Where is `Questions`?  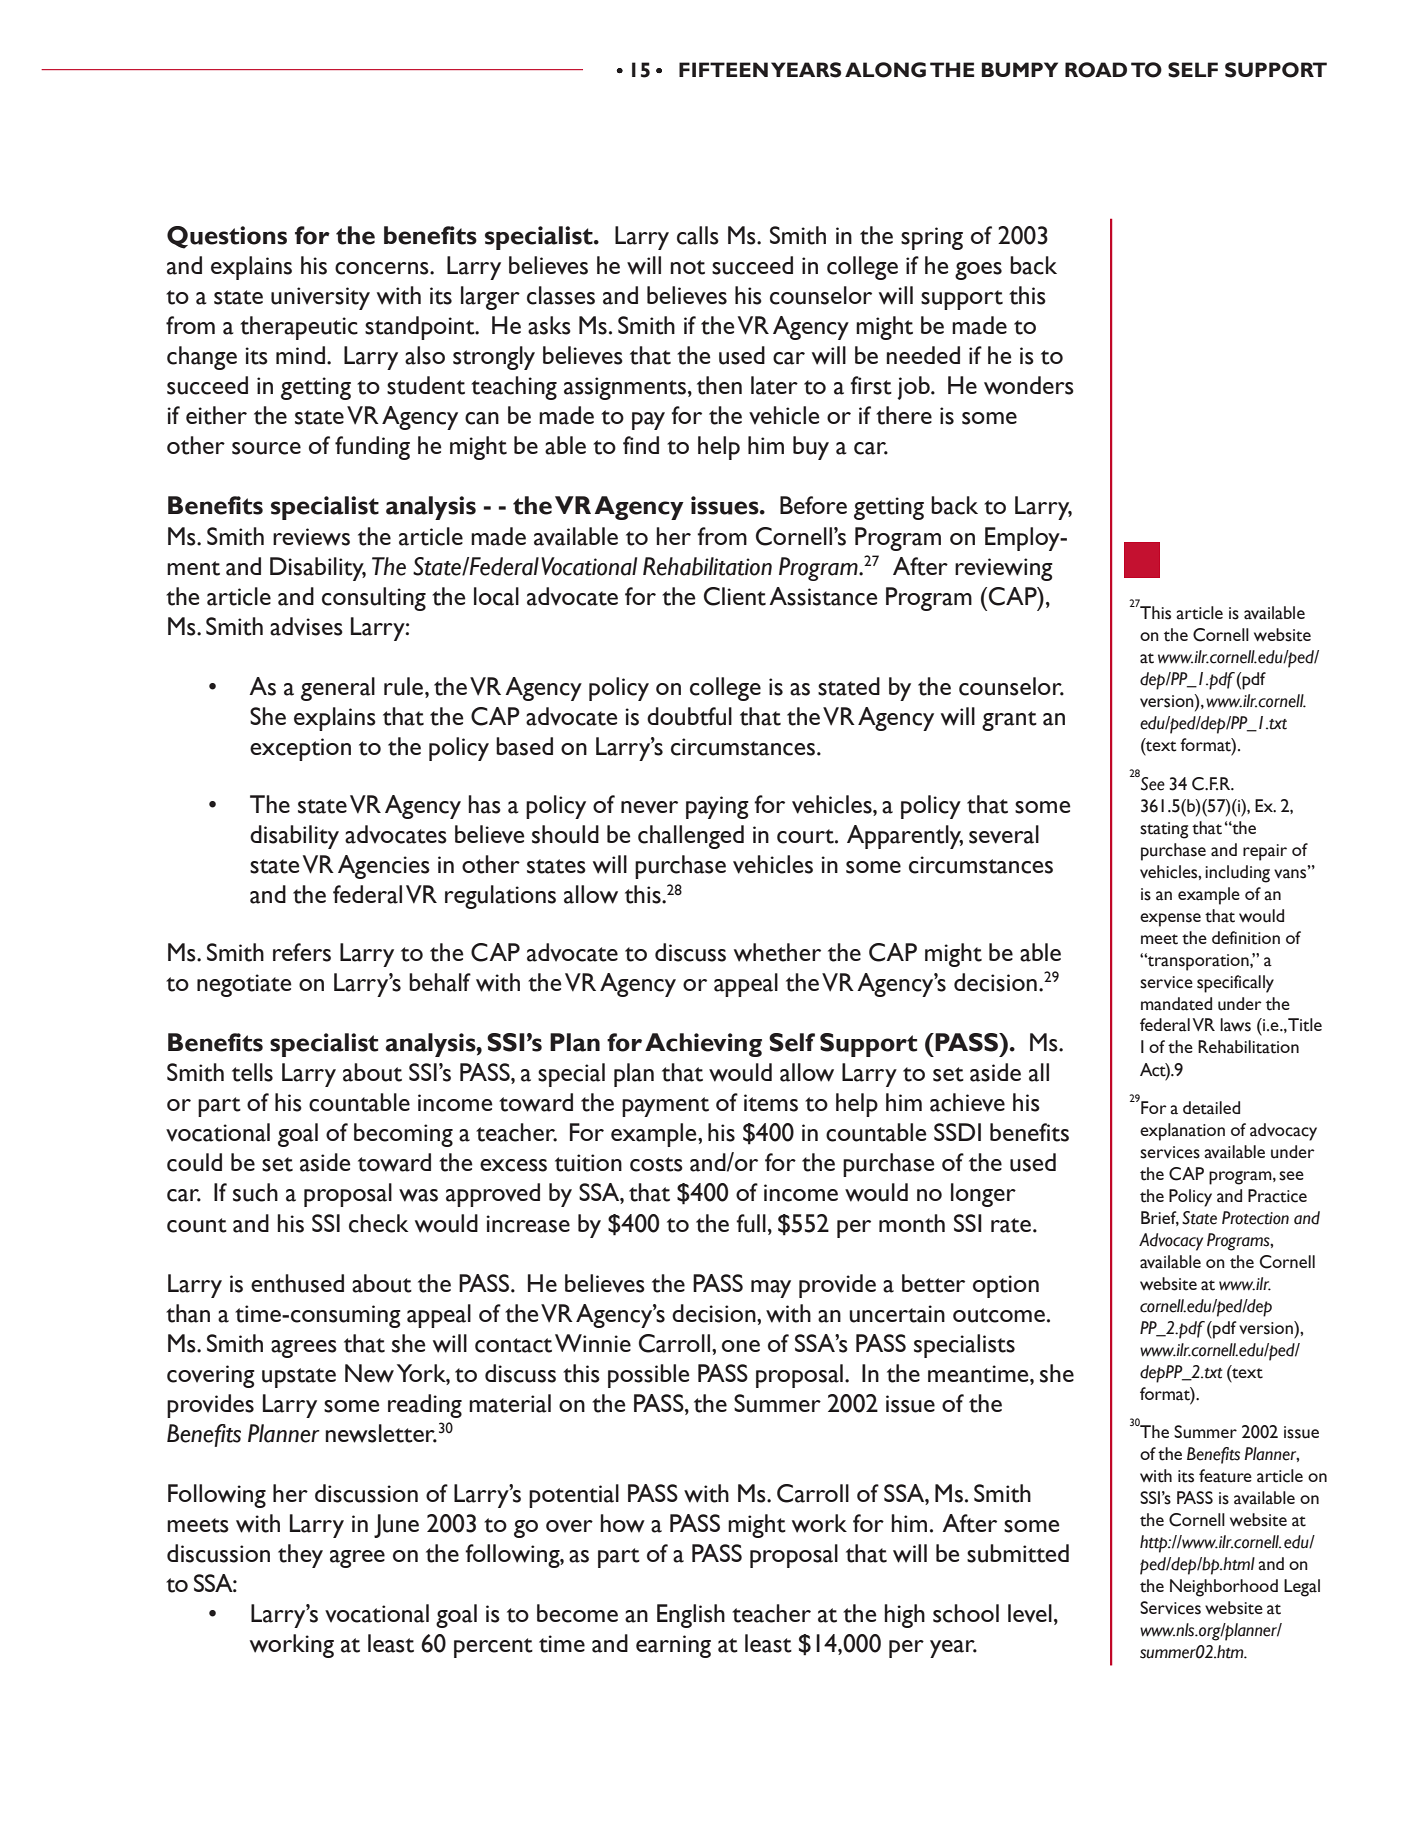
Questions is located at coordinates (227, 237).
